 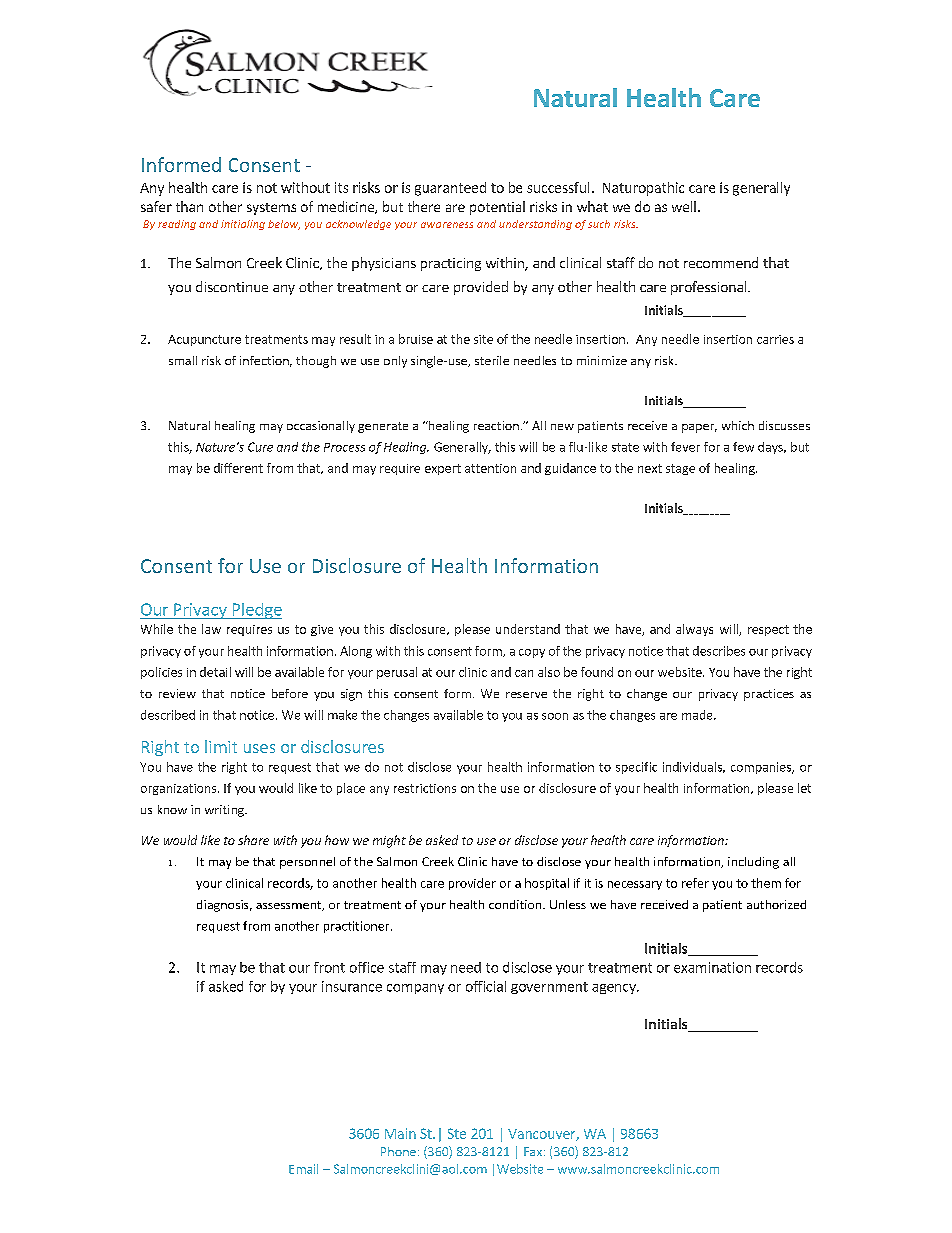 What do you see at coordinates (472, 884) in the page?
I see `provider` at bounding box center [472, 884].
